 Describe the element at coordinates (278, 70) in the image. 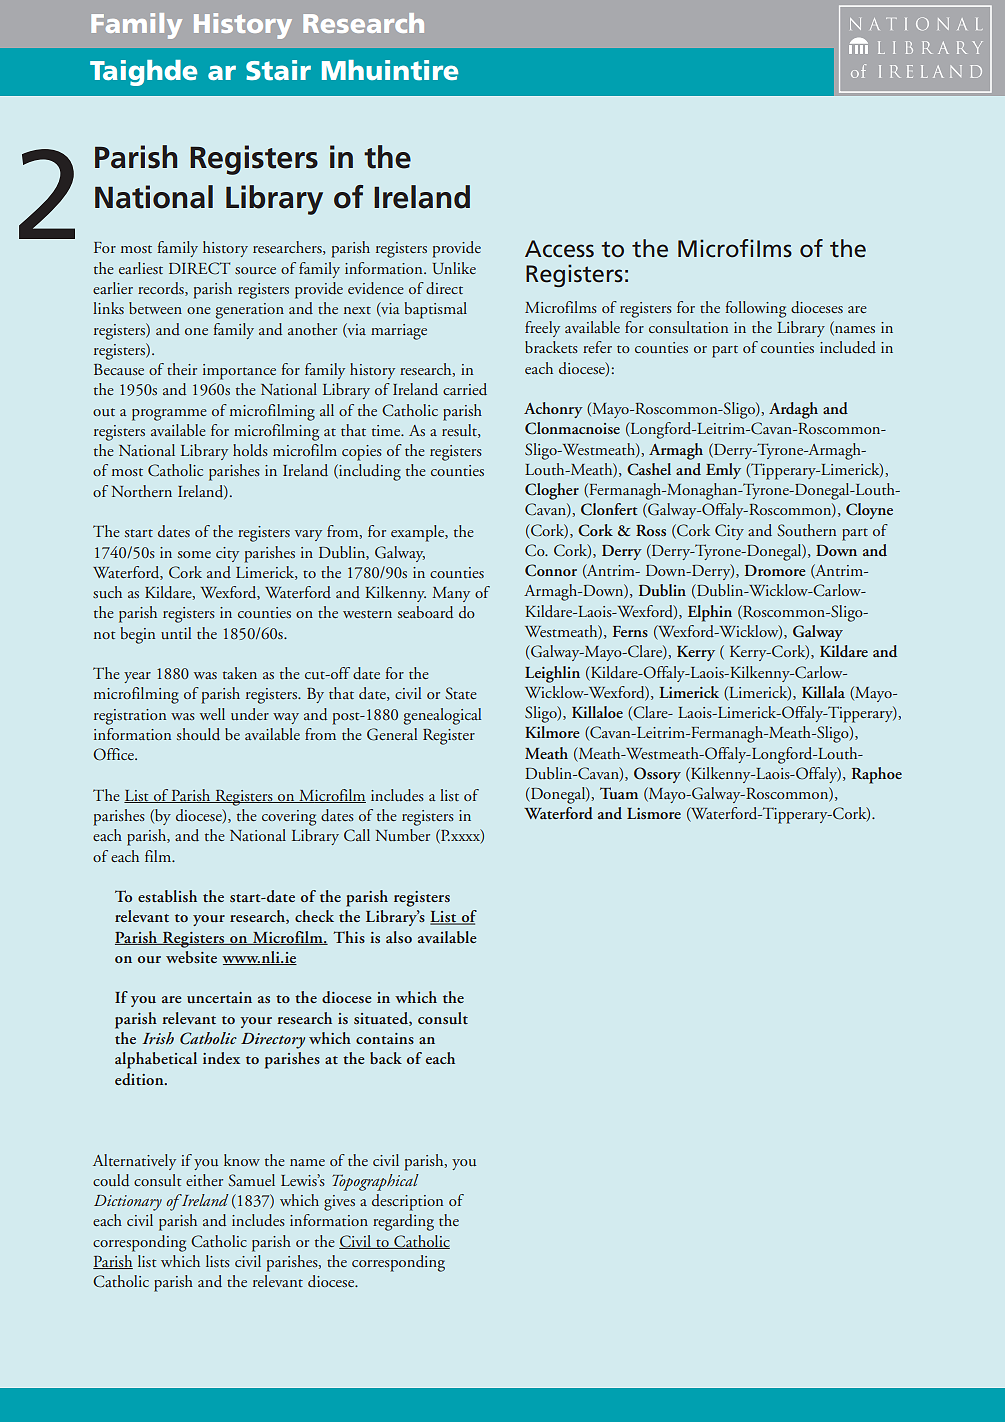

I see `Stair` at that location.
